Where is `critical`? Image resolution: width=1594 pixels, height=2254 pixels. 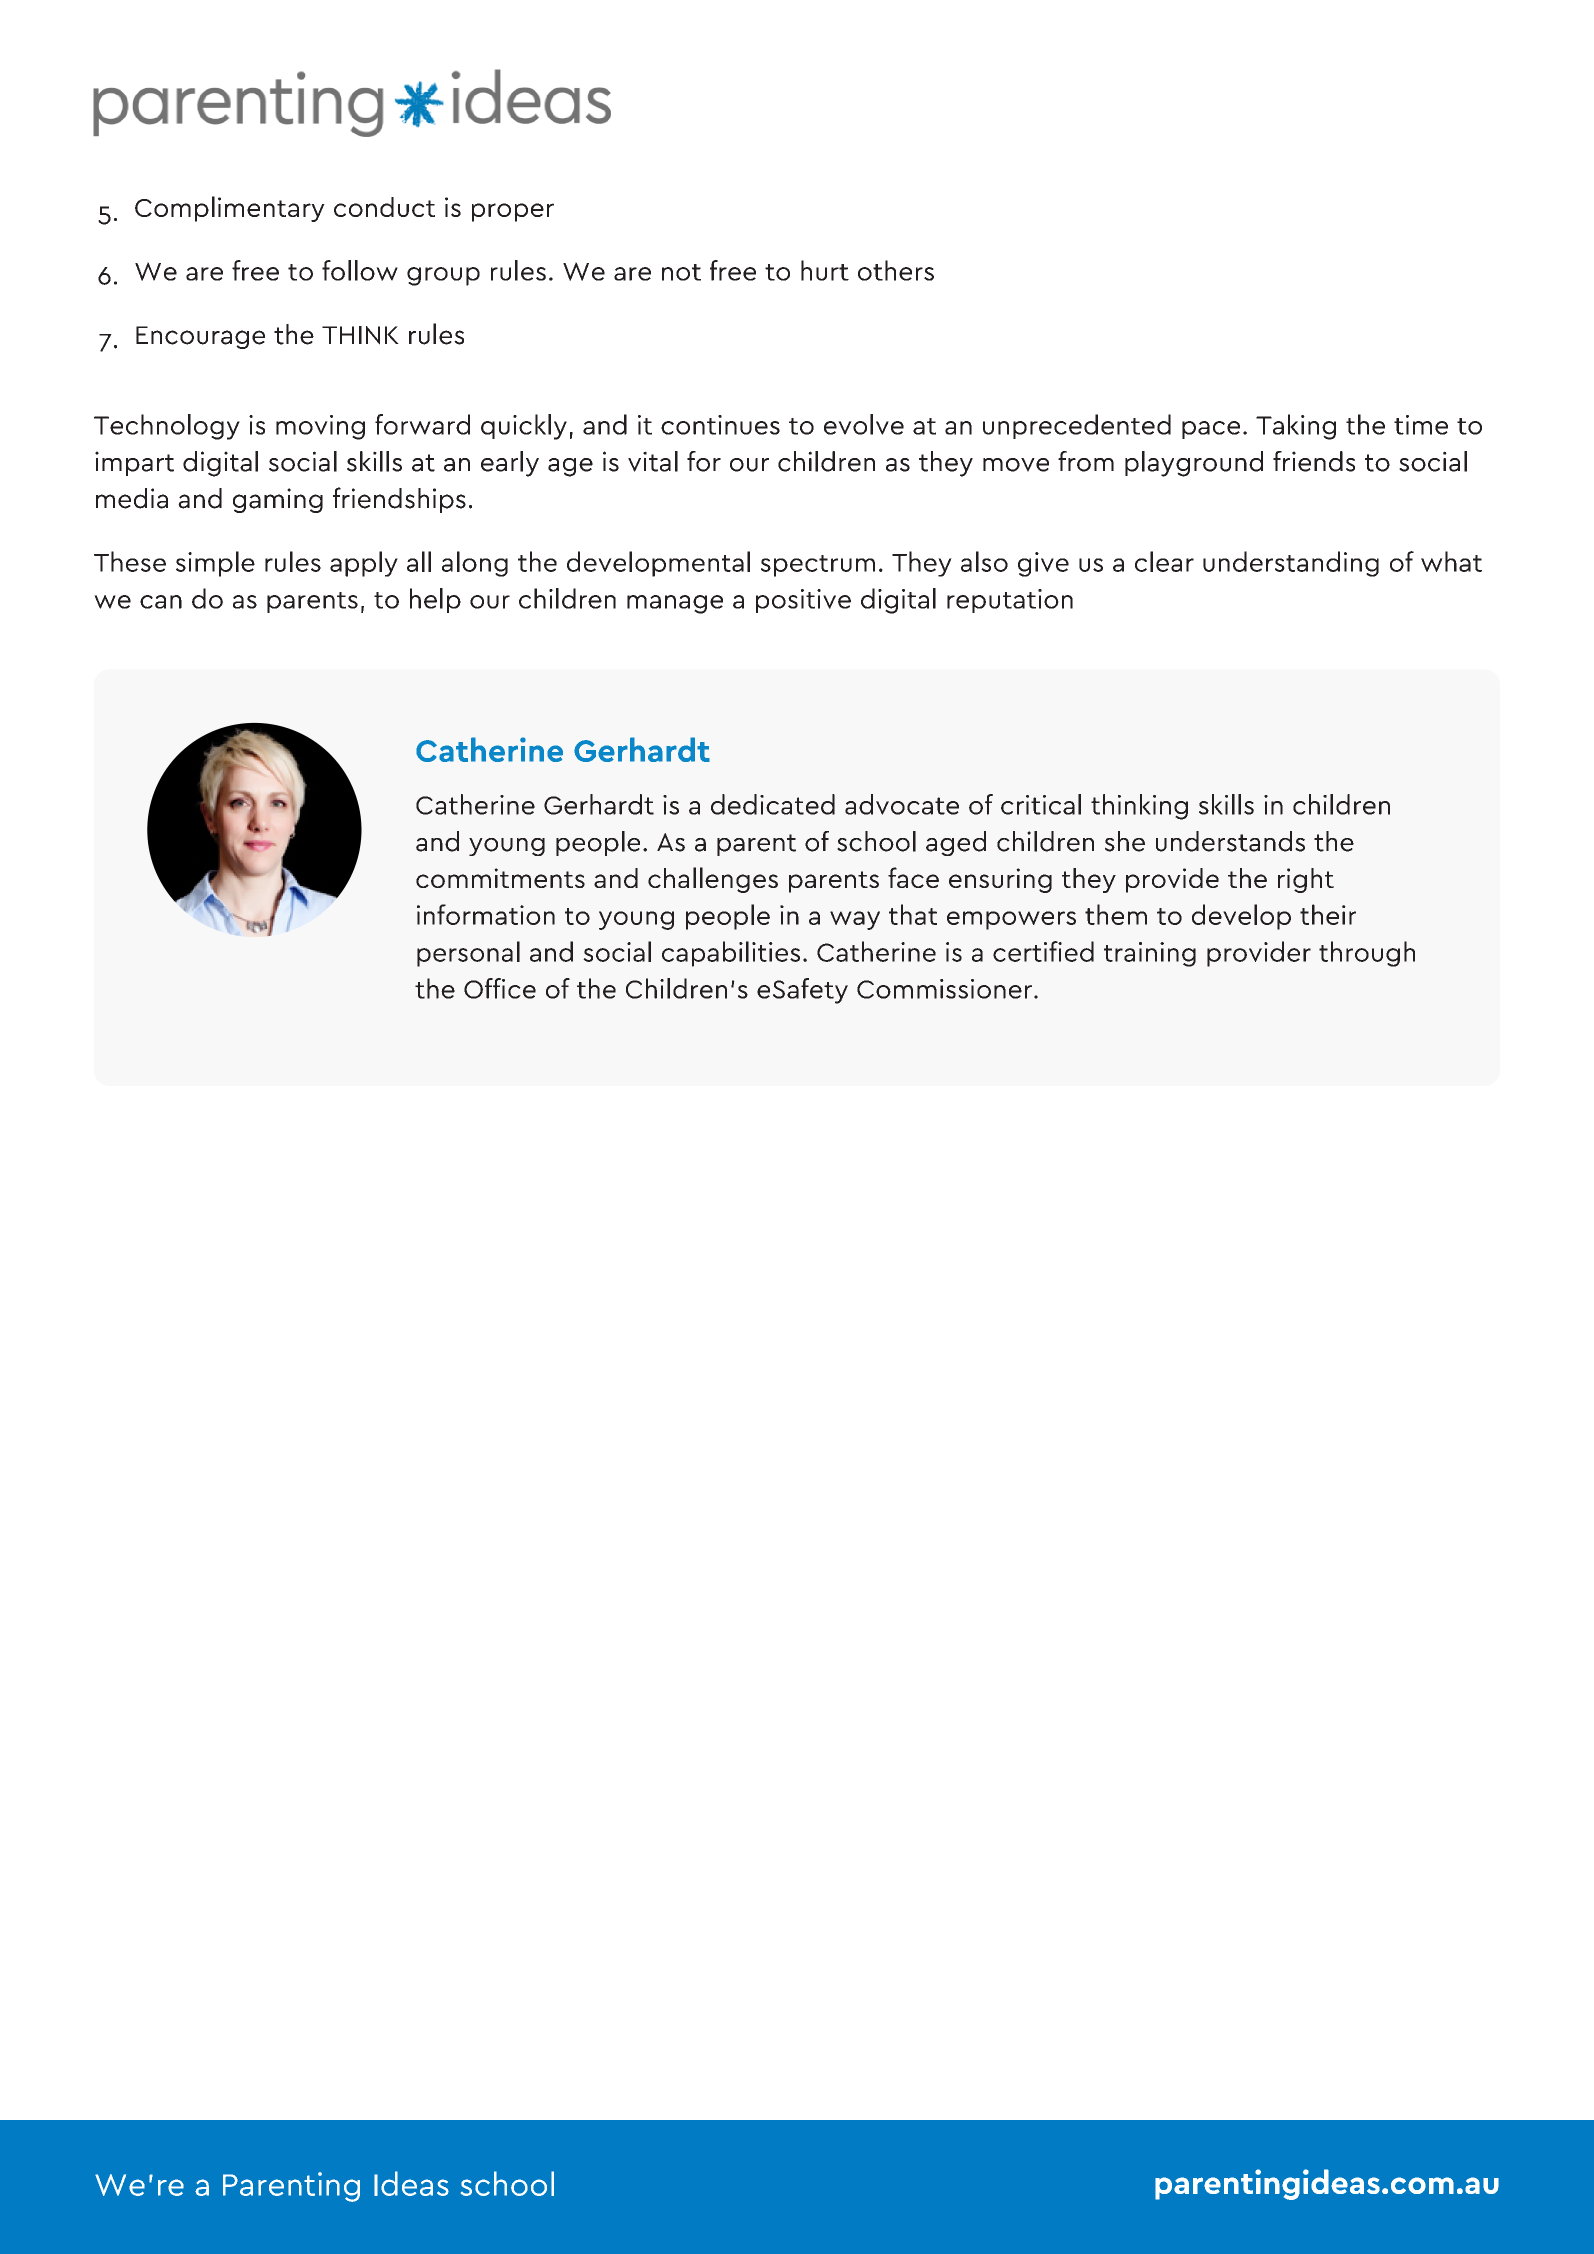
critical is located at coordinates (1041, 804).
